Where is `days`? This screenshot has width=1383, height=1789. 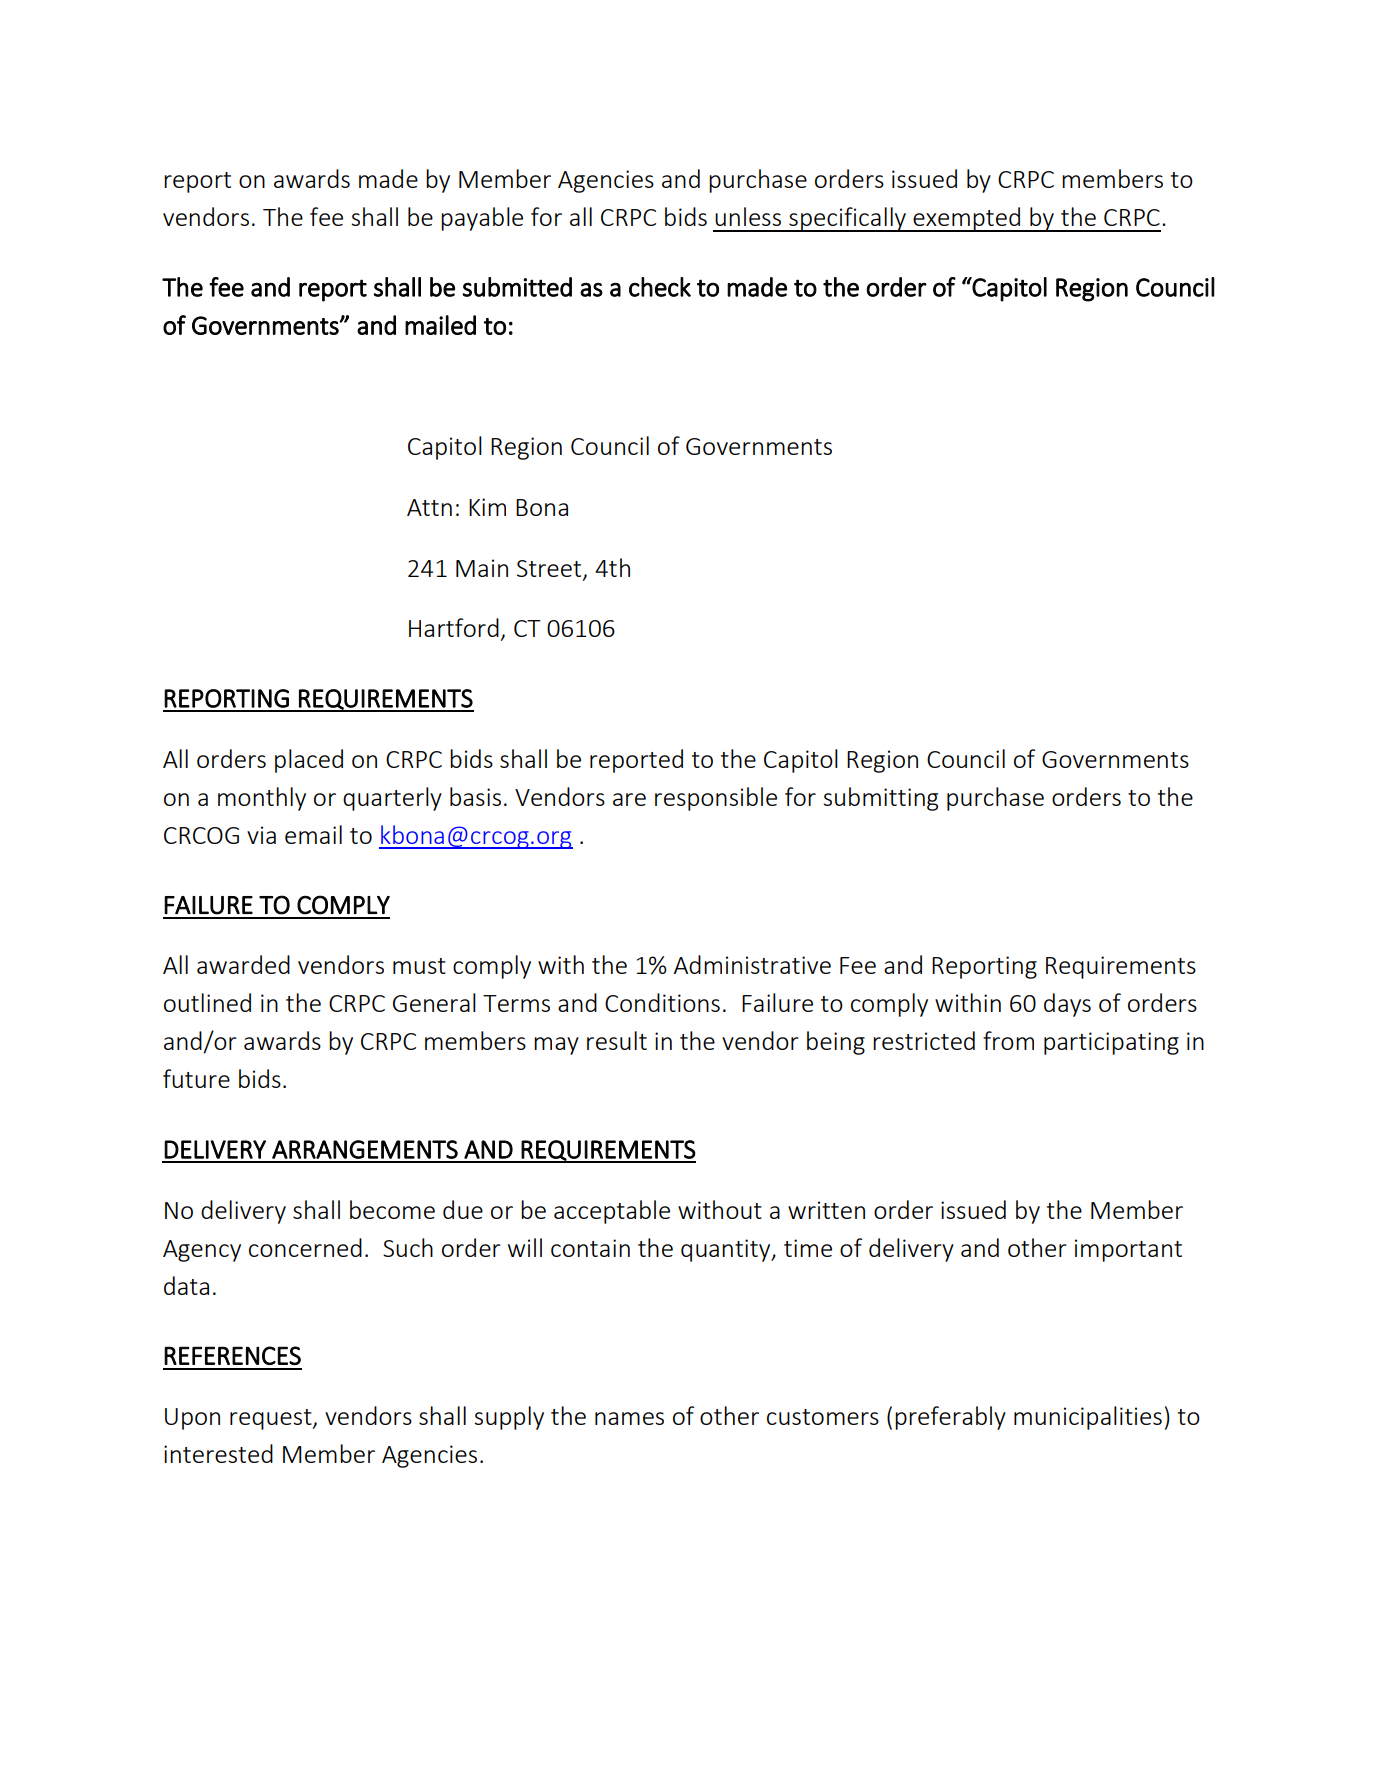 days is located at coordinates (1067, 1005).
